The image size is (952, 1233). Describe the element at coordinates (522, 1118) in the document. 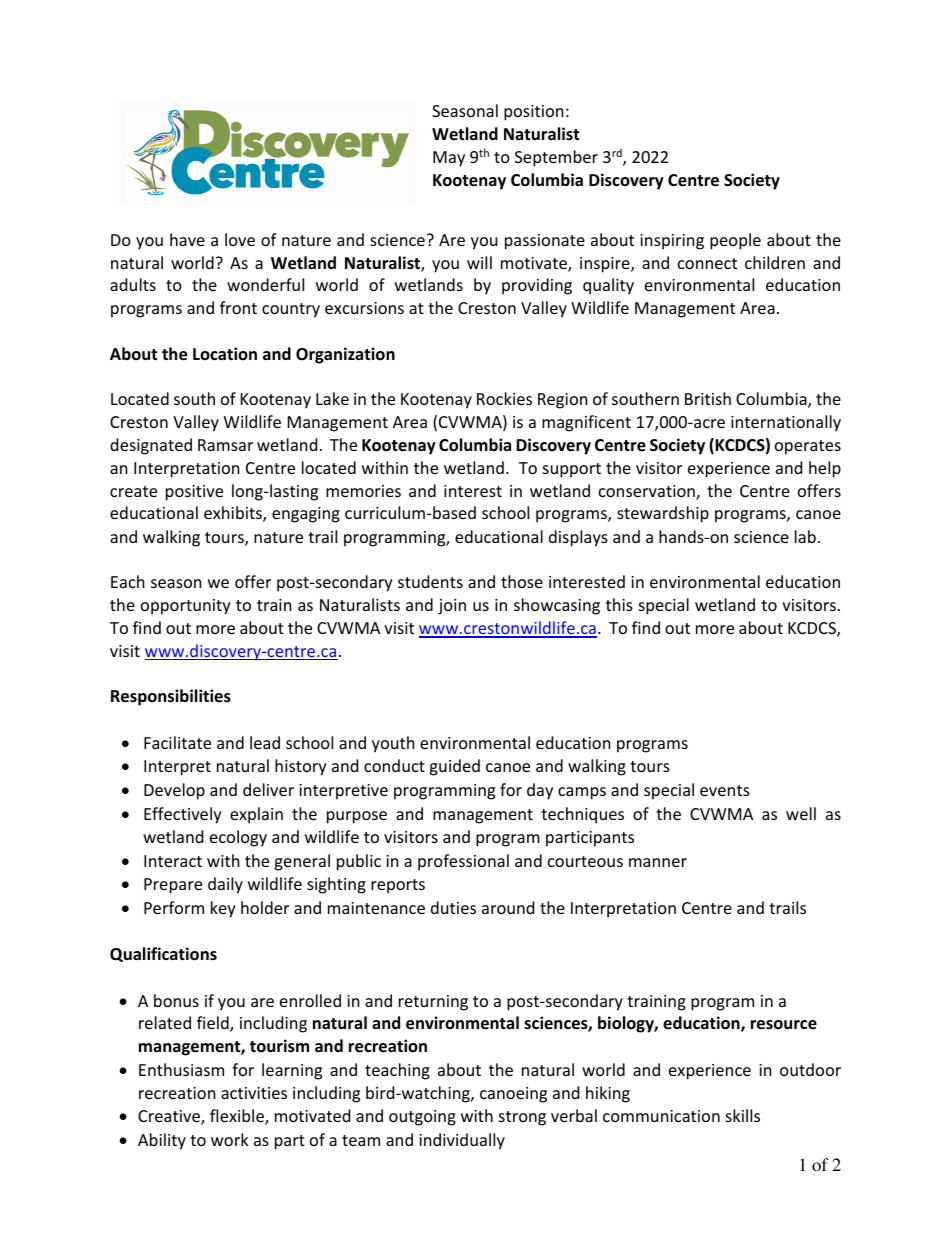

I see `strong` at that location.
